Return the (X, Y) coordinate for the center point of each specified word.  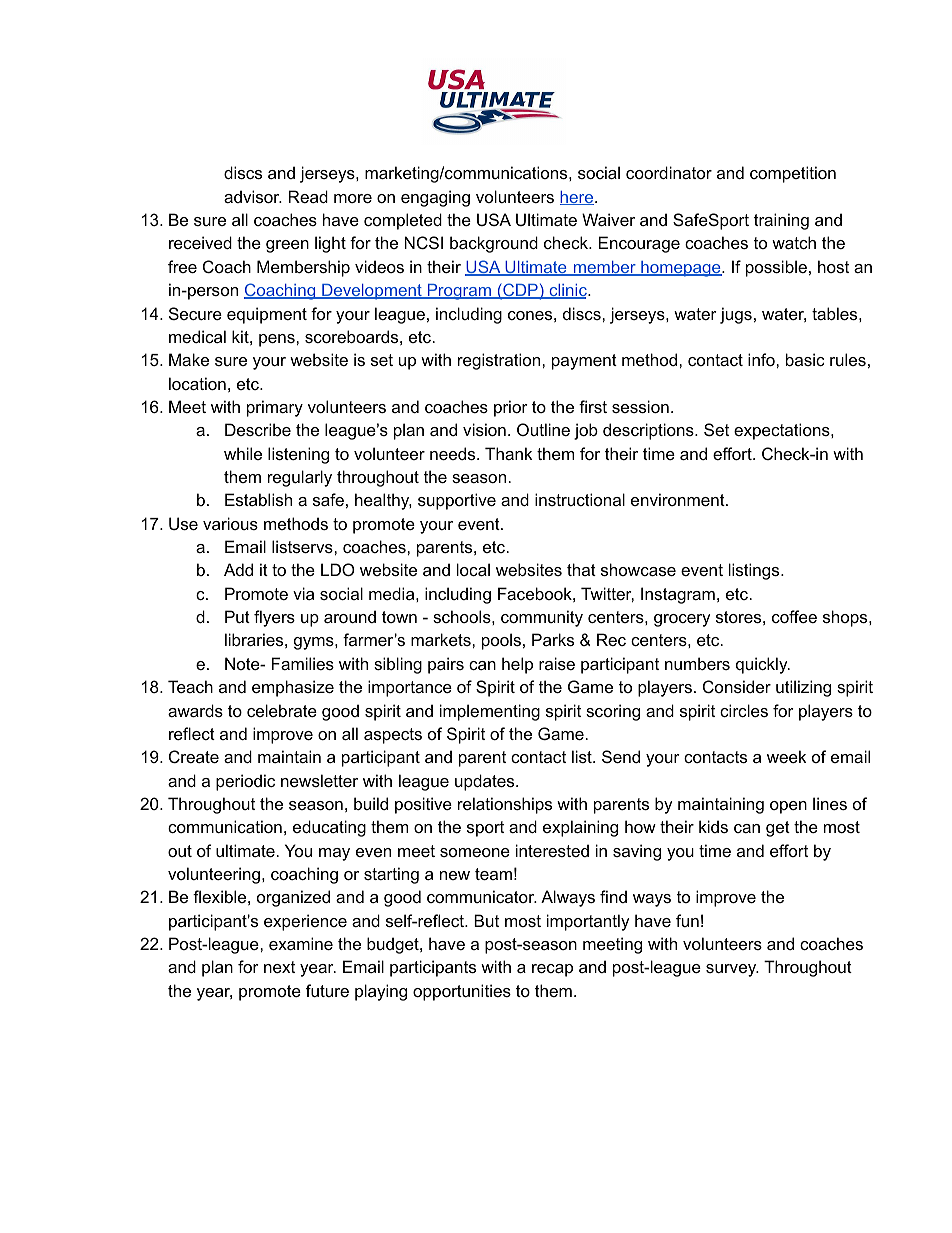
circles (744, 710)
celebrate (282, 710)
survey (732, 970)
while (243, 453)
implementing (490, 712)
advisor (253, 196)
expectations (783, 431)
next (279, 967)
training (781, 221)
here (578, 198)
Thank (508, 453)
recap (552, 970)
